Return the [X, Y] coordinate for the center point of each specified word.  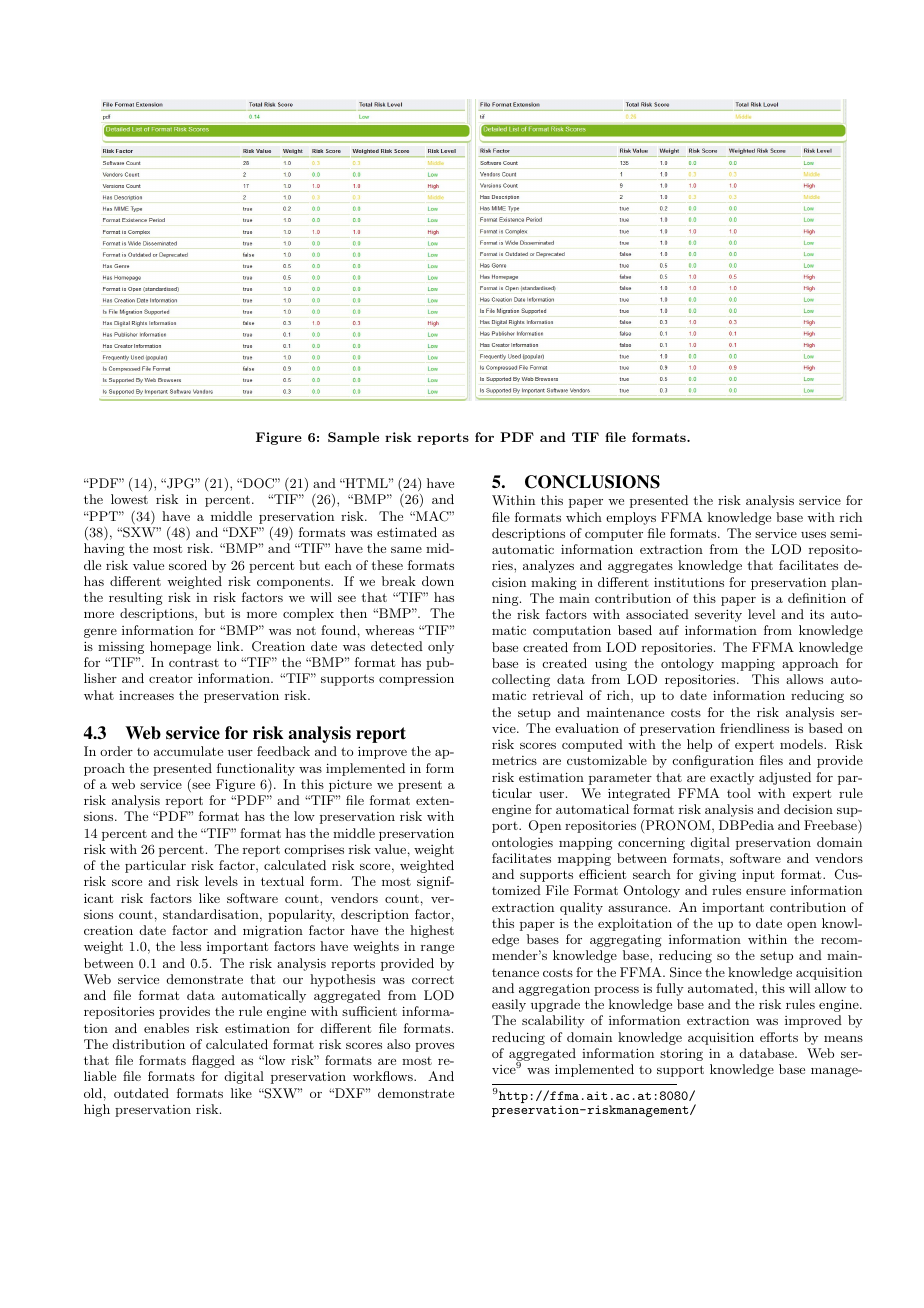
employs [631, 518]
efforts [779, 1037]
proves [434, 1047]
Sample [353, 438]
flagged [213, 1061]
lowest [129, 499]
